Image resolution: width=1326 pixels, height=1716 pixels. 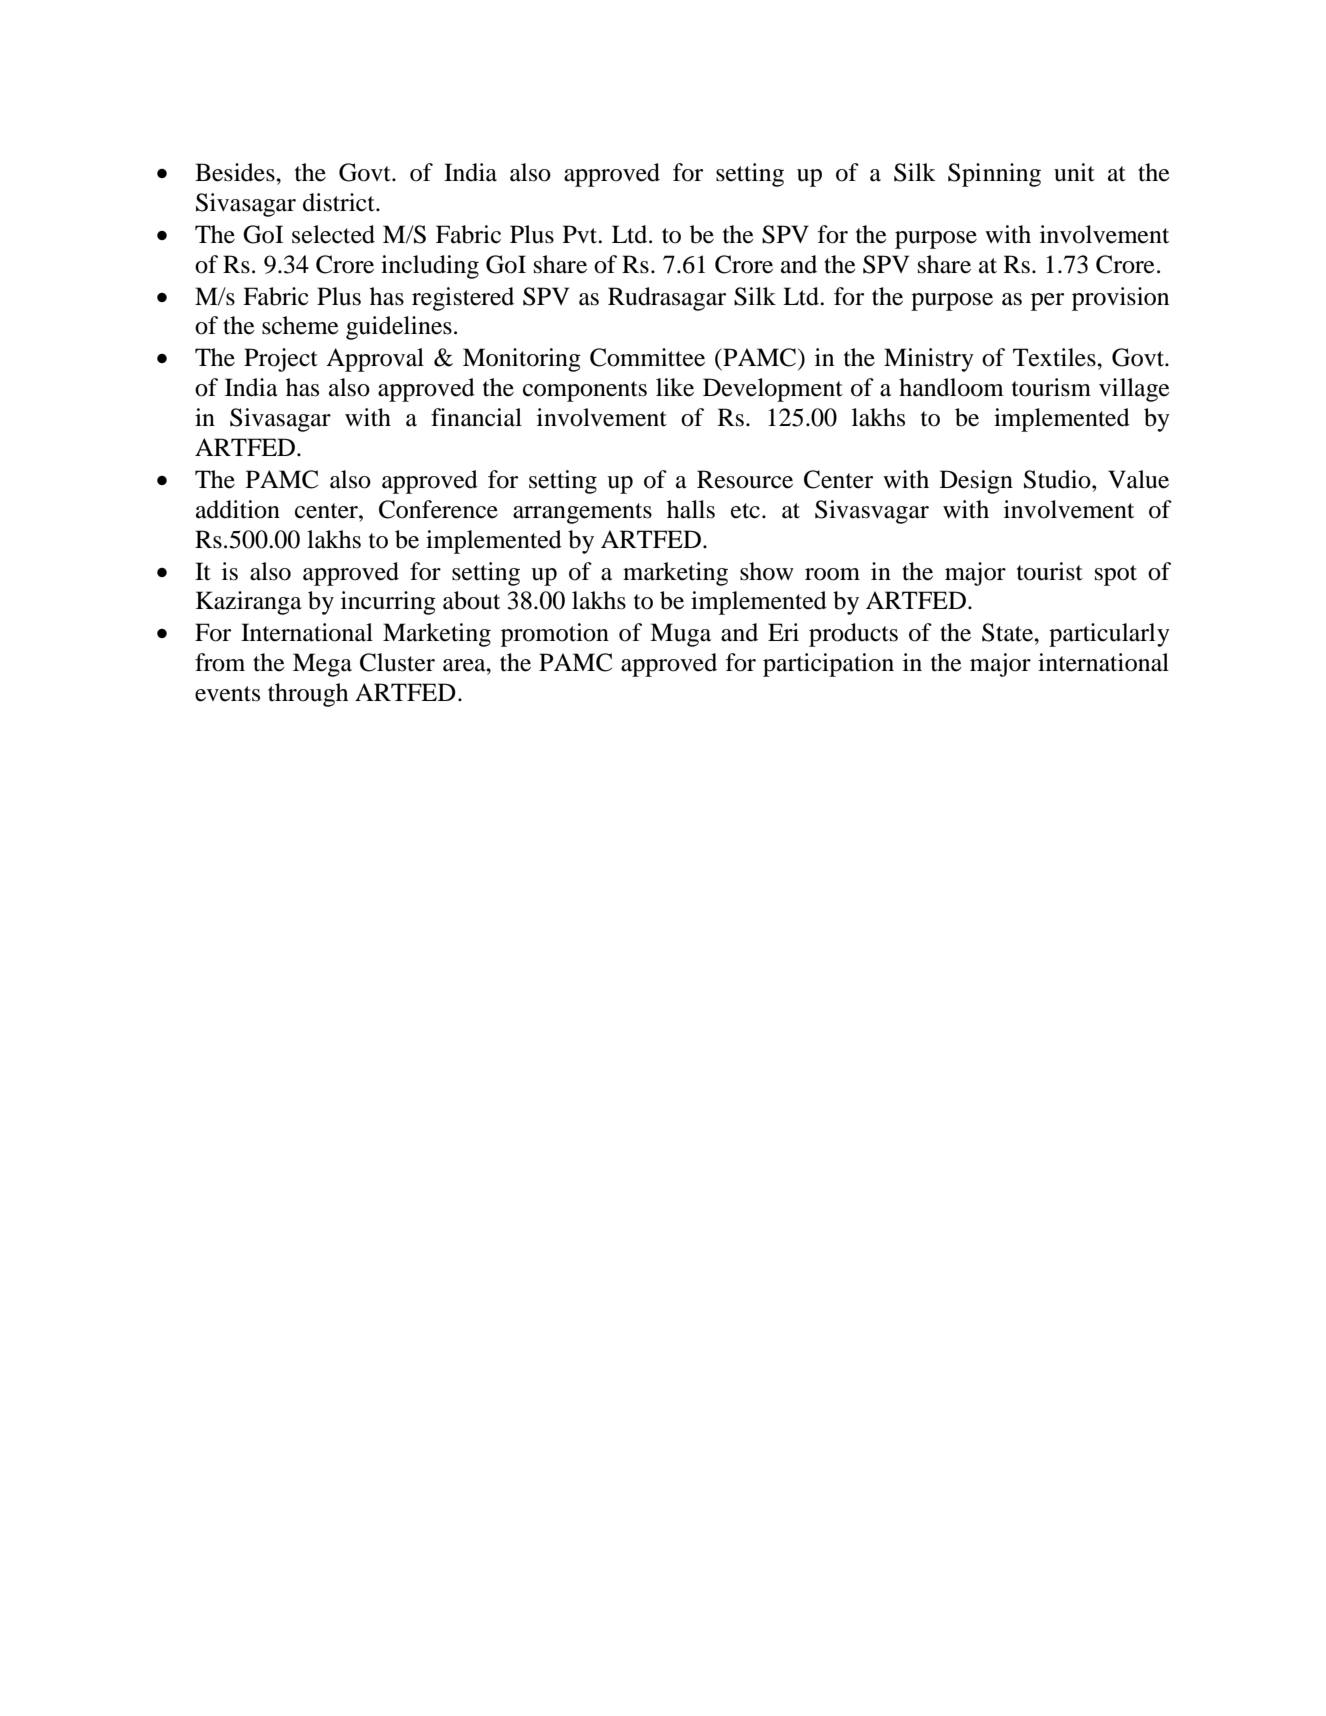 What do you see at coordinates (340, 202) in the image?
I see `district` at bounding box center [340, 202].
